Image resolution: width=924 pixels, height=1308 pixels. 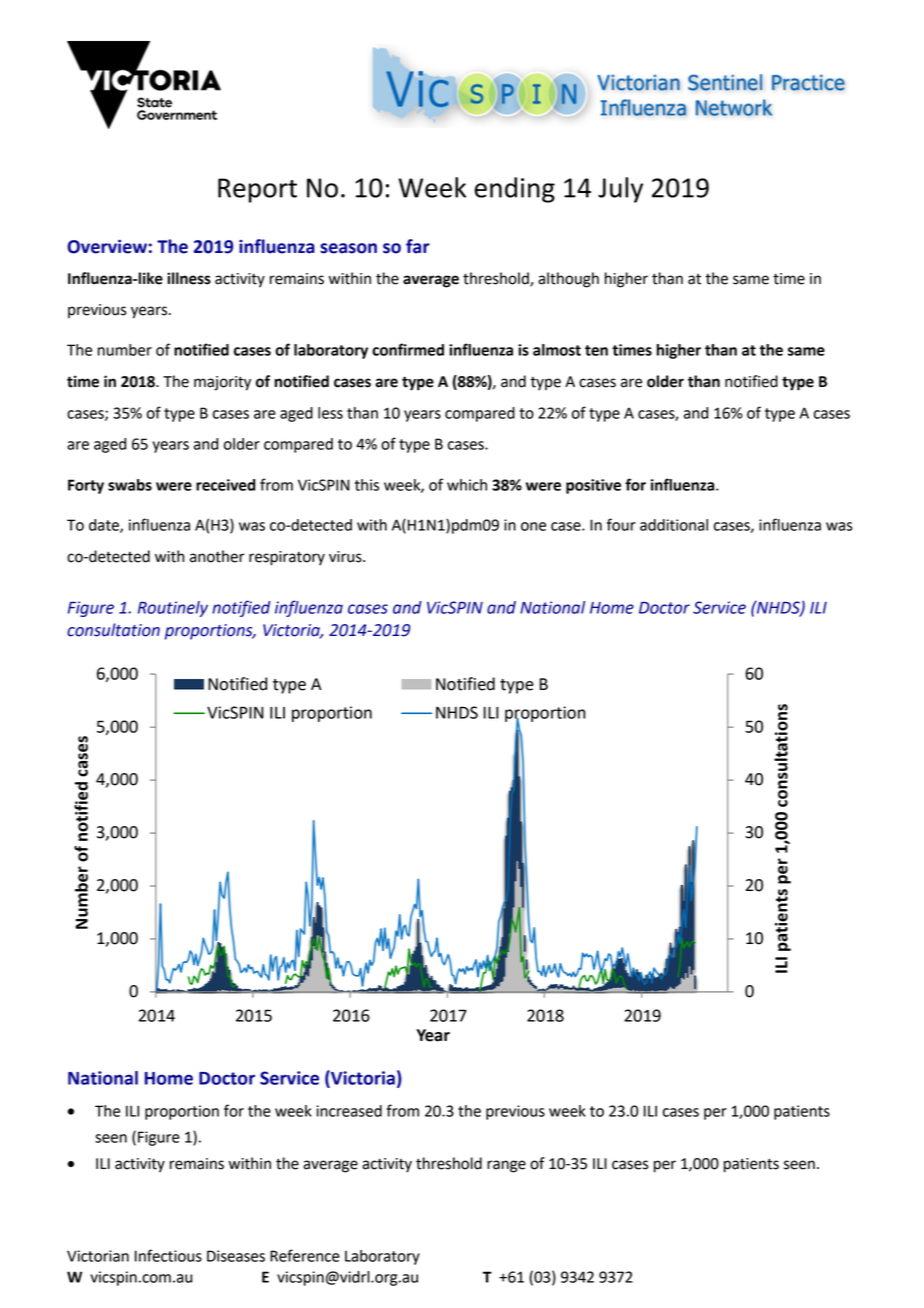 What do you see at coordinates (620, 190) in the screenshot?
I see `July` at bounding box center [620, 190].
